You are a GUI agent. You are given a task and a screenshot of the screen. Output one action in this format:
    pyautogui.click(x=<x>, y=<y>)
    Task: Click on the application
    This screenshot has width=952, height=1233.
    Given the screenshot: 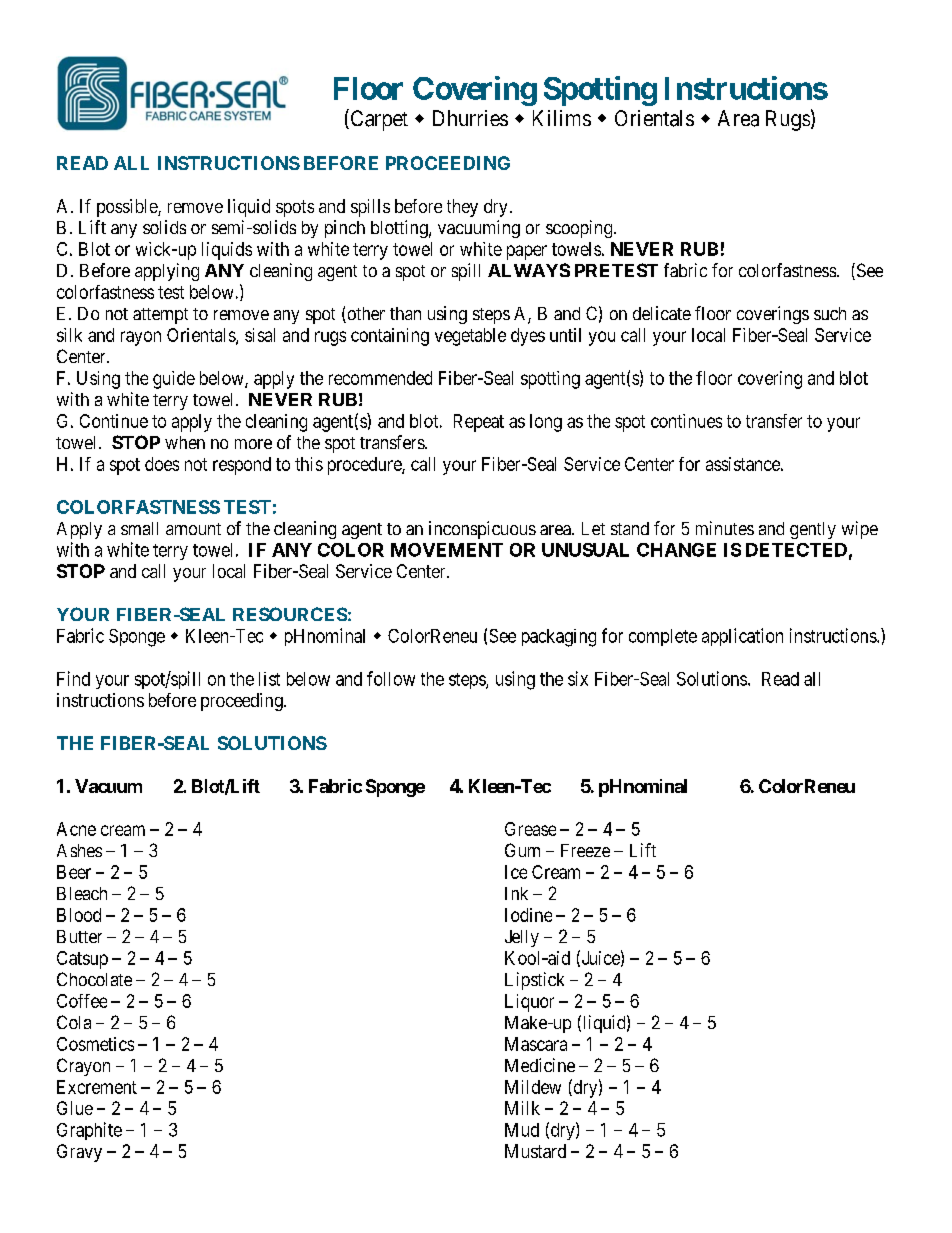 What is the action you would take?
    pyautogui.click(x=742, y=637)
